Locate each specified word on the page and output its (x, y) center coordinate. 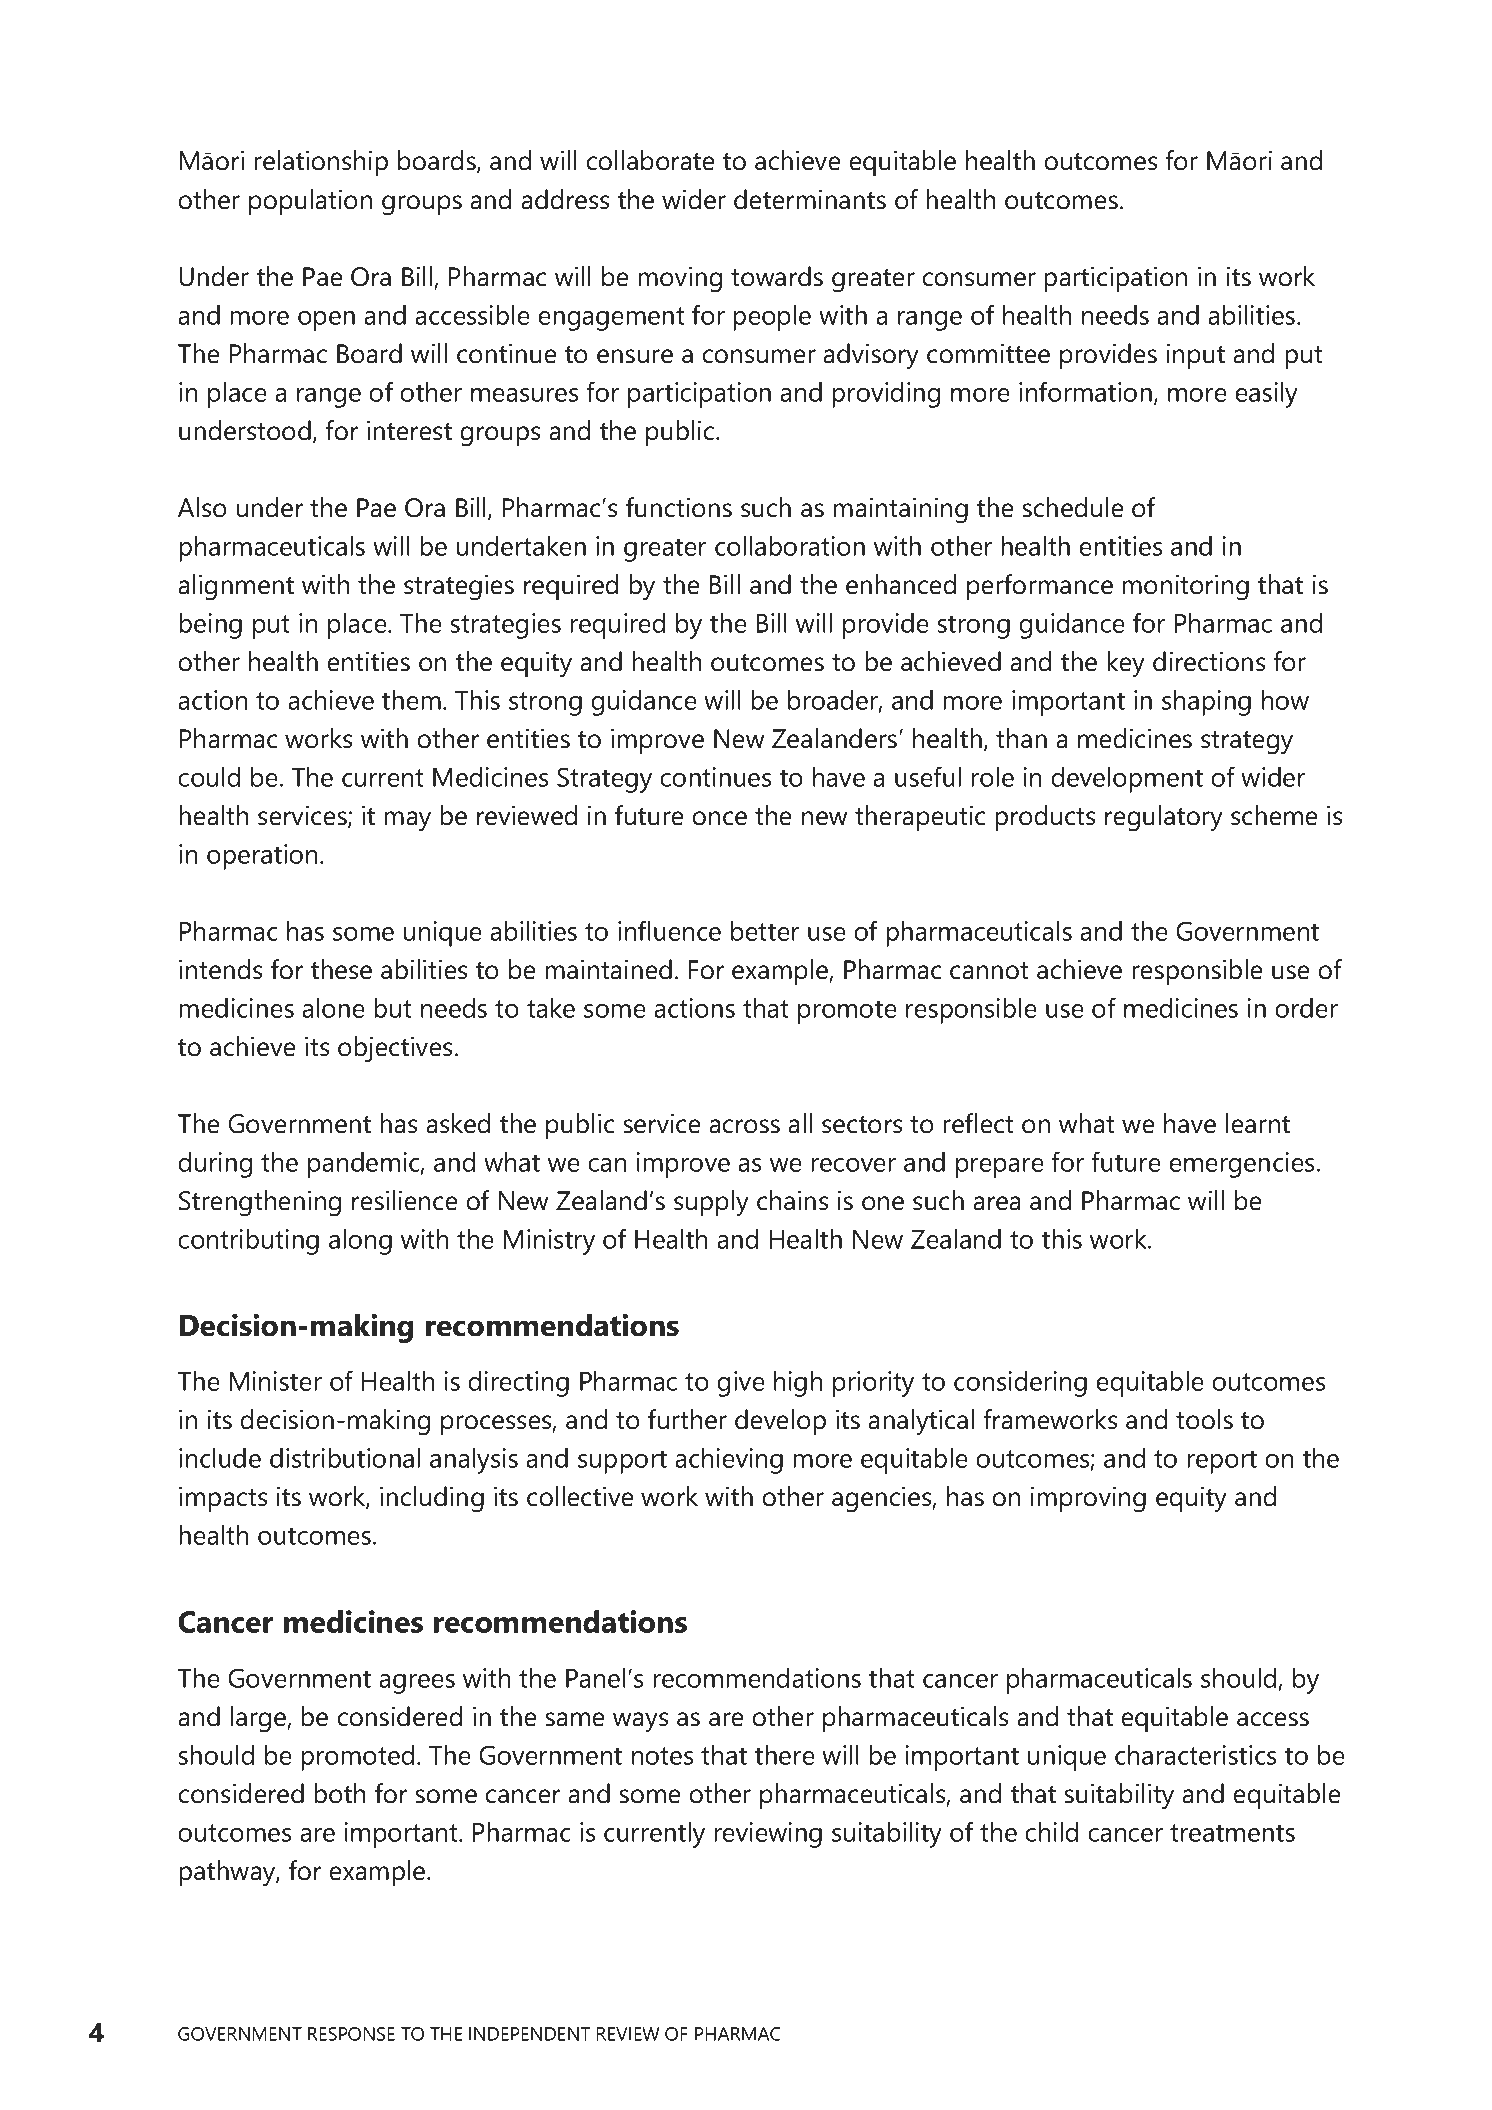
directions (1209, 661)
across (744, 1126)
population (310, 202)
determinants (810, 199)
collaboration (790, 546)
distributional (345, 1458)
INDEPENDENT (529, 2034)
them (411, 700)
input (1196, 356)
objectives (395, 1049)
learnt (1258, 1123)
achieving (729, 1461)
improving (1088, 1499)
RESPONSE (351, 2034)
